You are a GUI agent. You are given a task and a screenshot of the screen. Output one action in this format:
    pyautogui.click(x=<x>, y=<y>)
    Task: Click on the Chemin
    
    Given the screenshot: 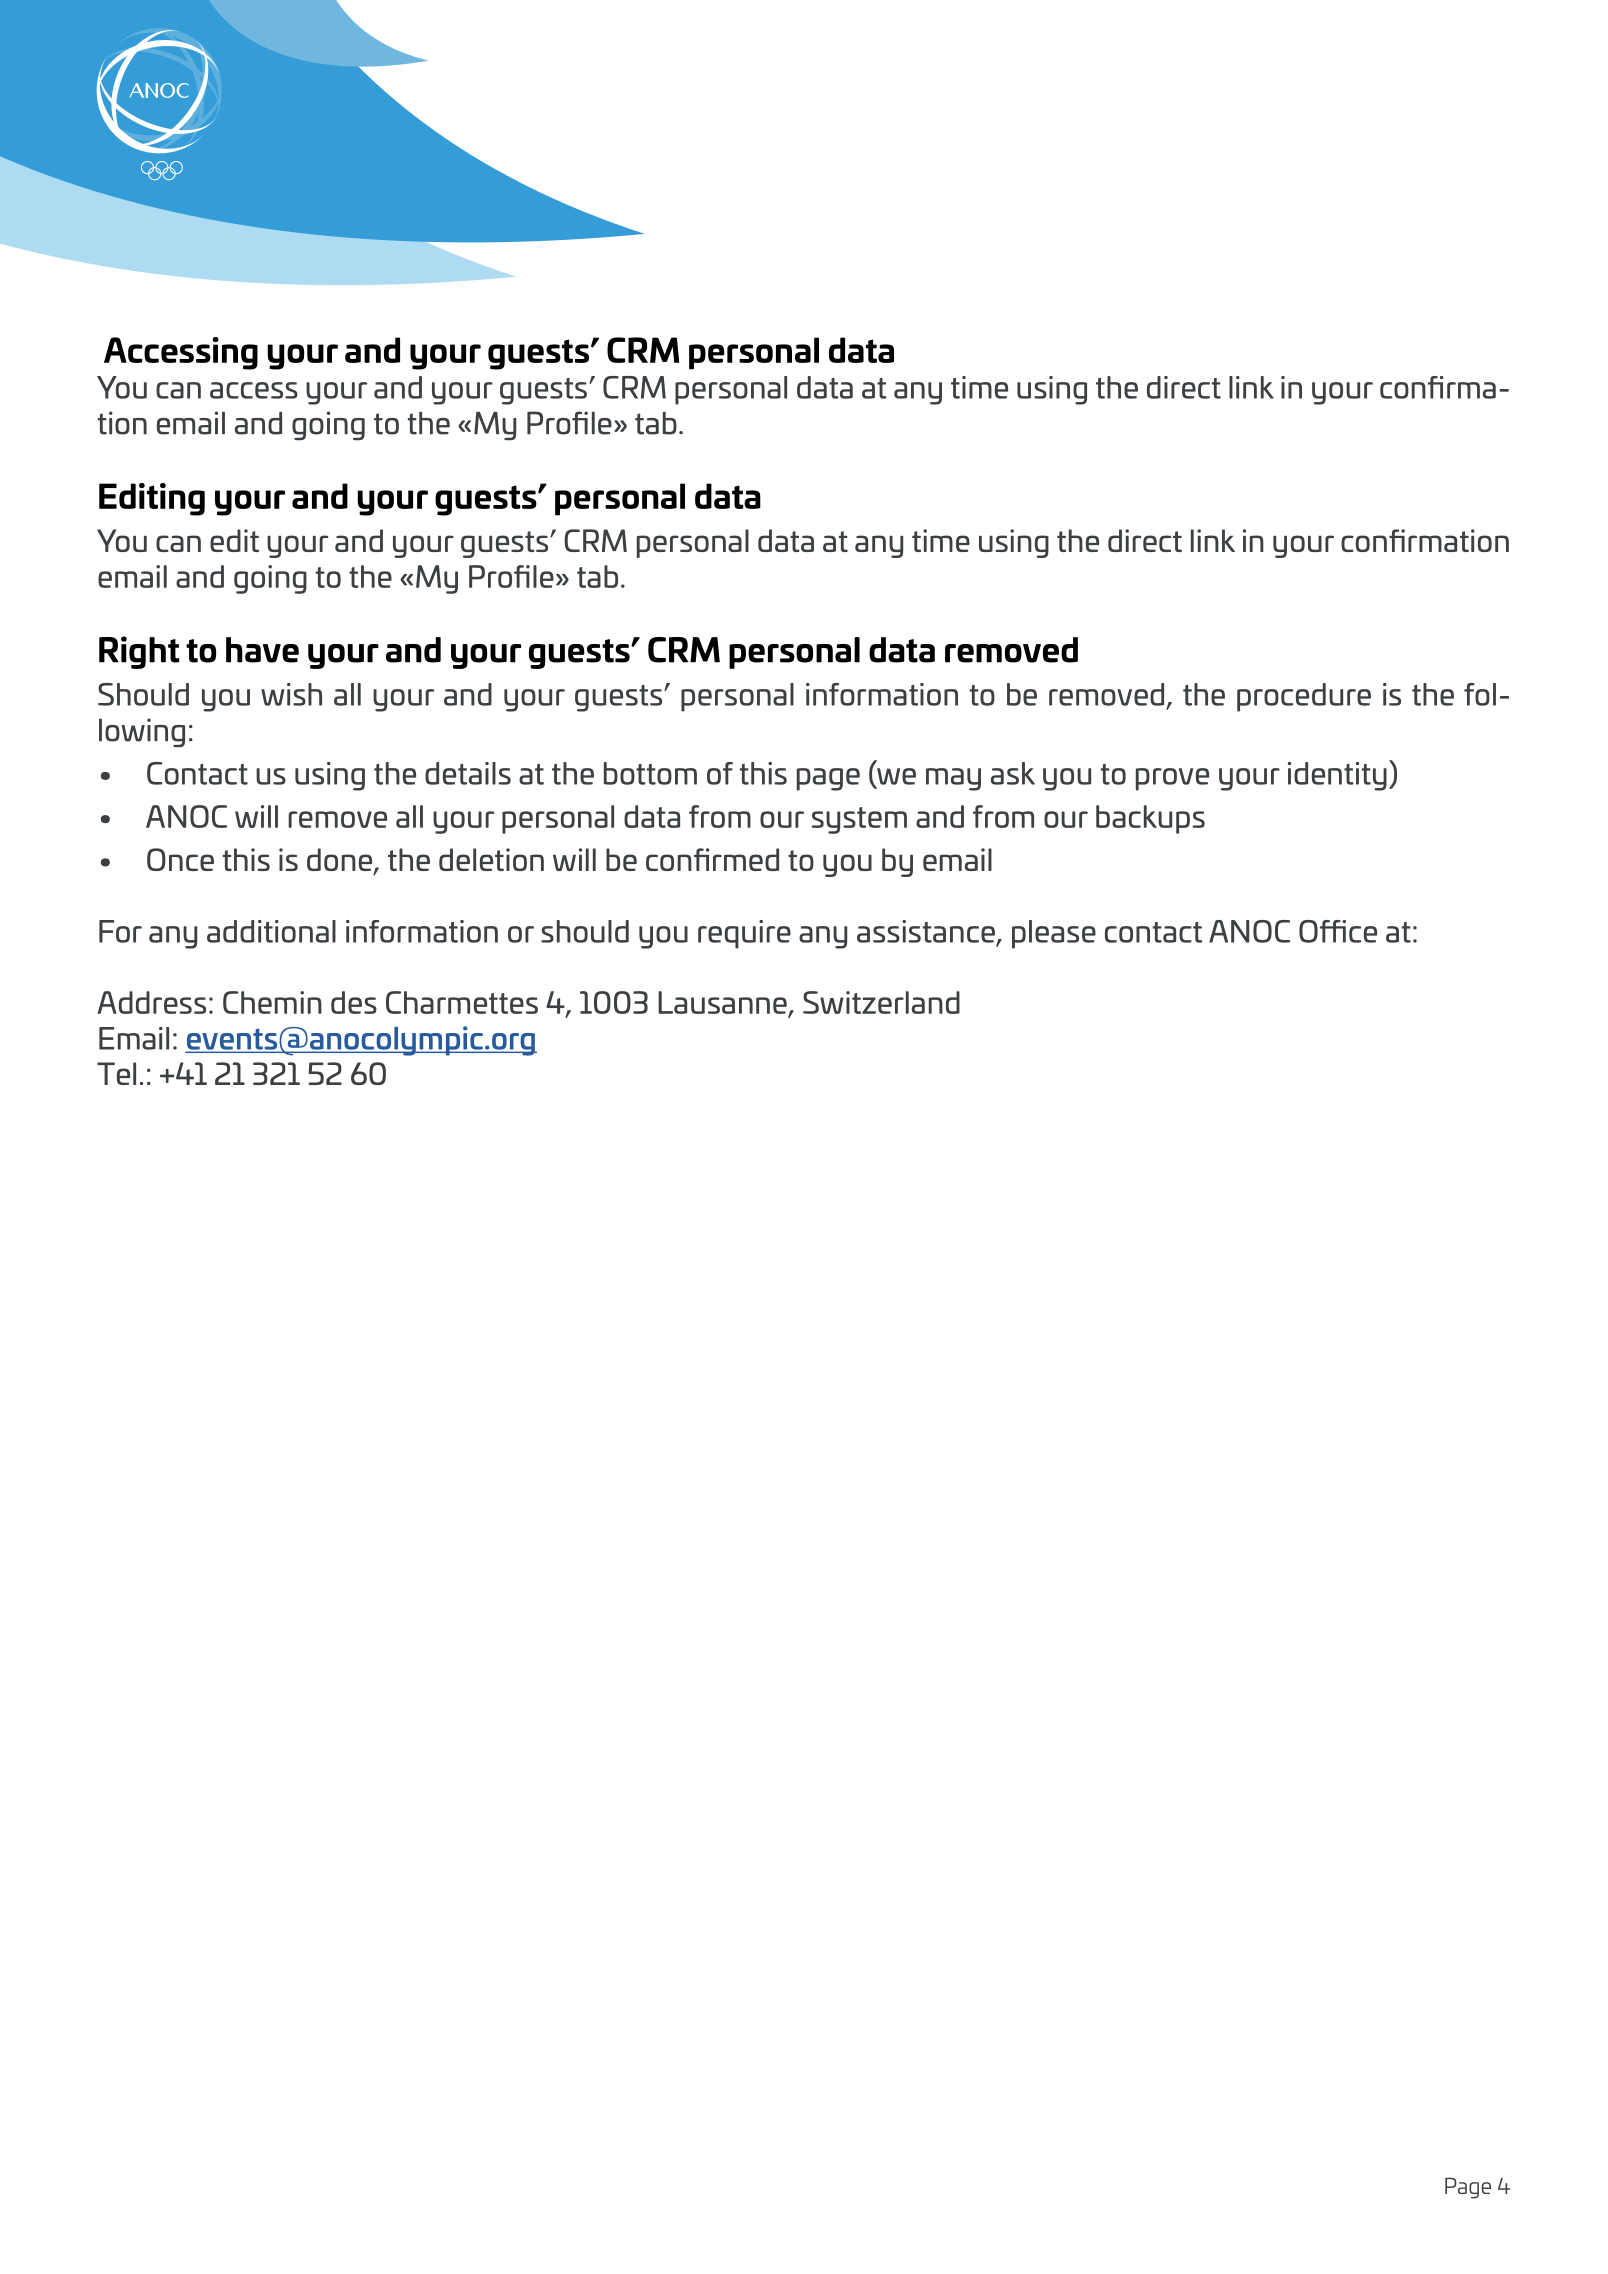 What is the action you would take?
    pyautogui.click(x=272, y=1002)
